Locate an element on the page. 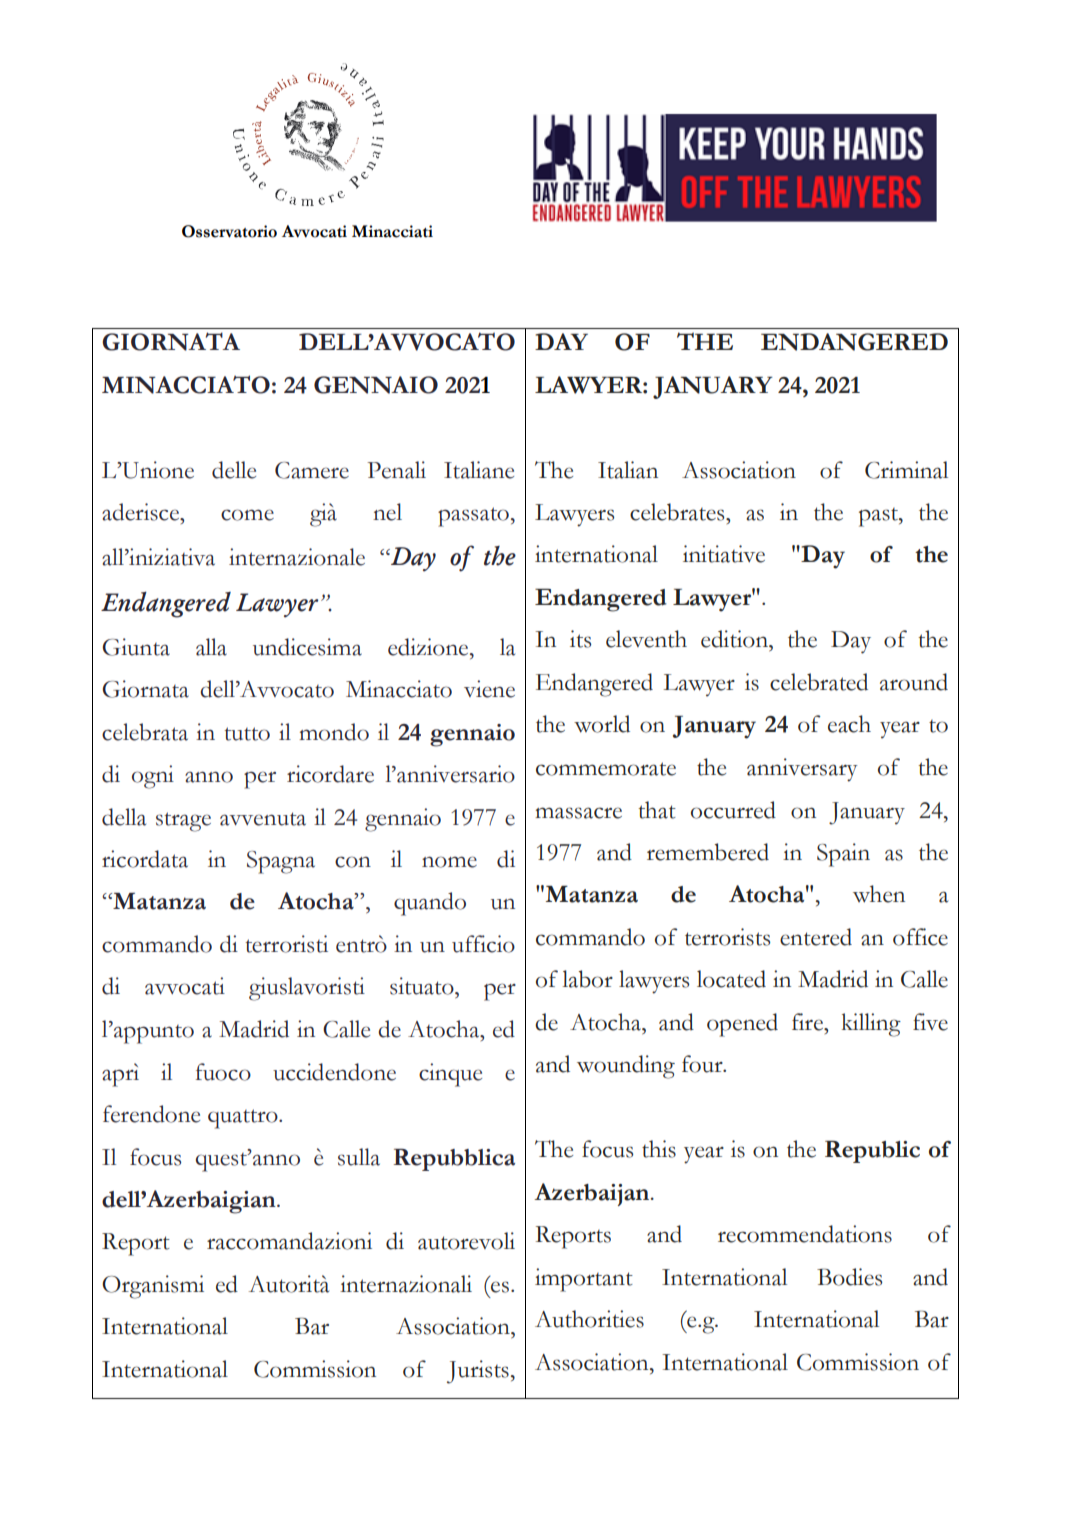 Image resolution: width=1071 pixels, height=1514 pixels. Criminal is located at coordinates (906, 470).
